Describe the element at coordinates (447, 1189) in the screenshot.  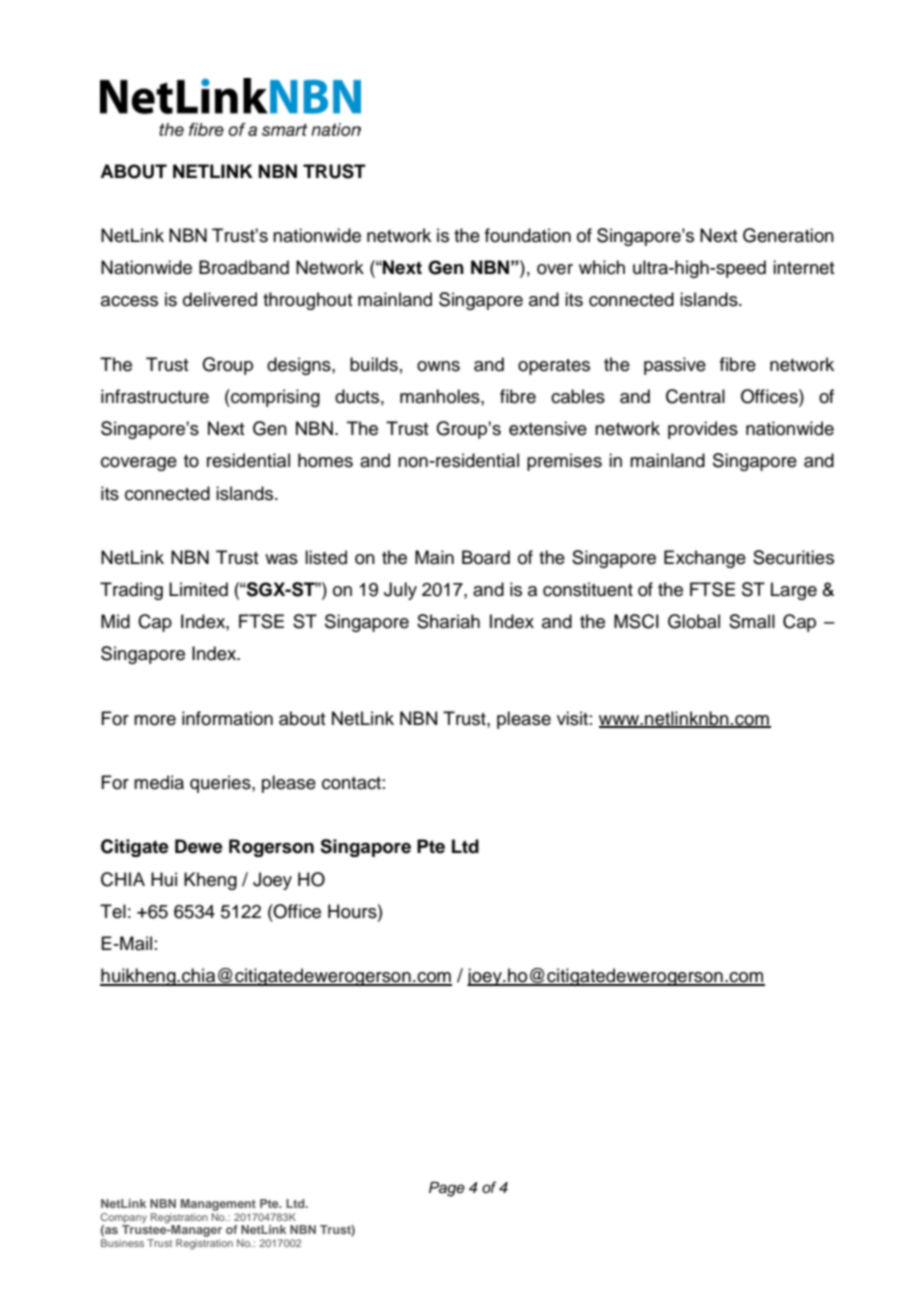
I see `Page` at that location.
